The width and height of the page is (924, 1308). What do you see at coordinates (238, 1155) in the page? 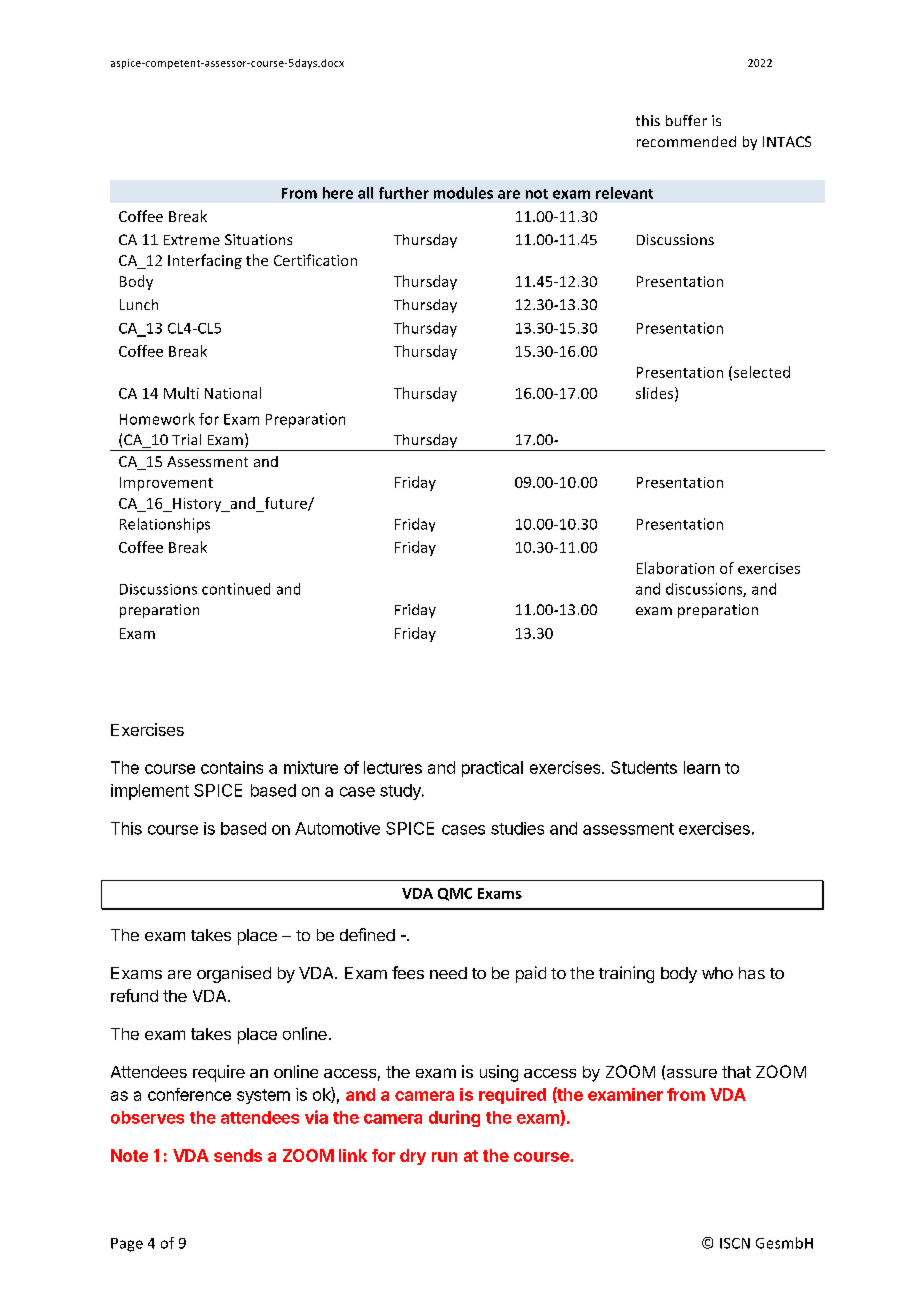
I see `sends` at bounding box center [238, 1155].
